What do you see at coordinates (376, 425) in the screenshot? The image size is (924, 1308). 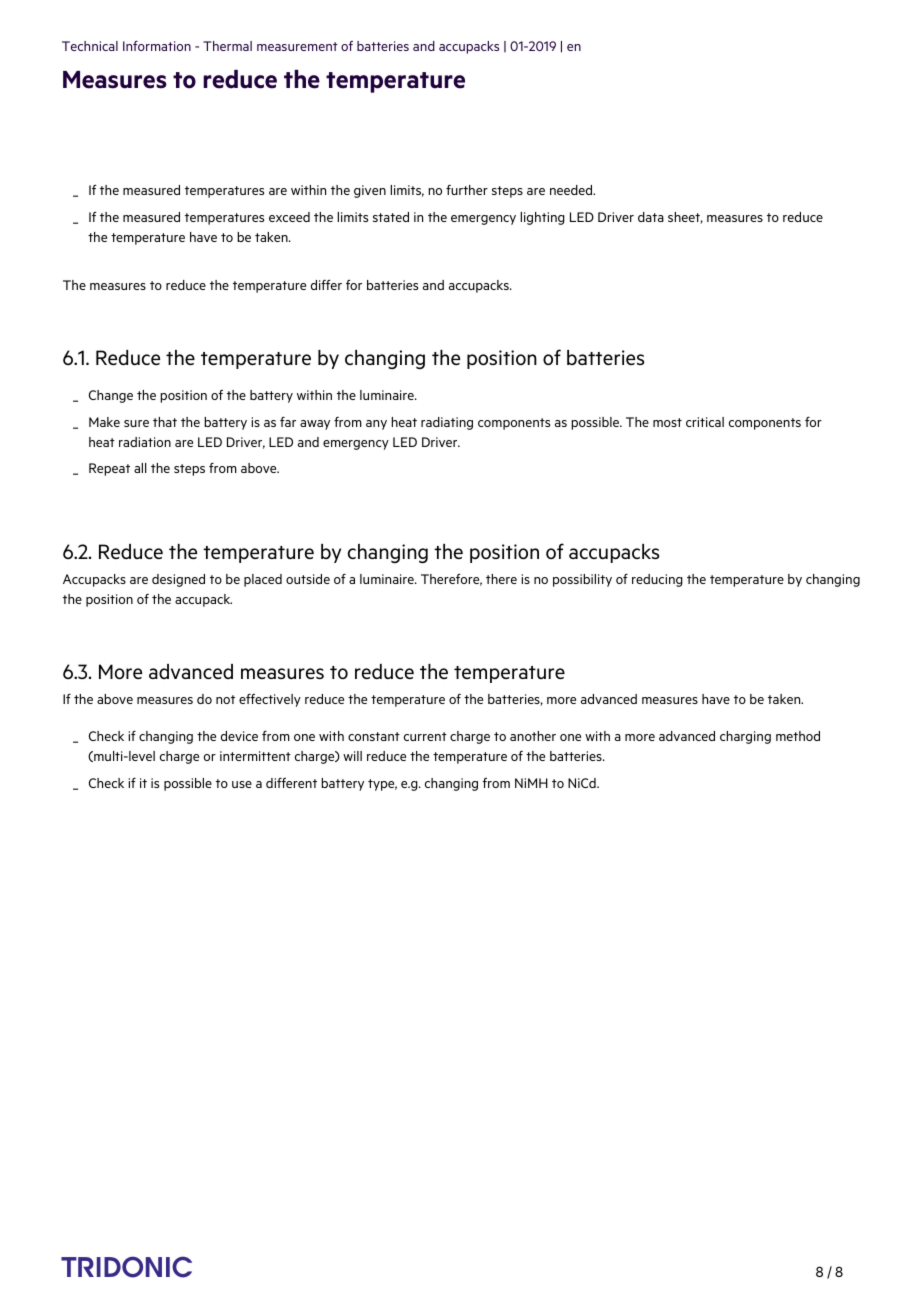 I see `any` at bounding box center [376, 425].
